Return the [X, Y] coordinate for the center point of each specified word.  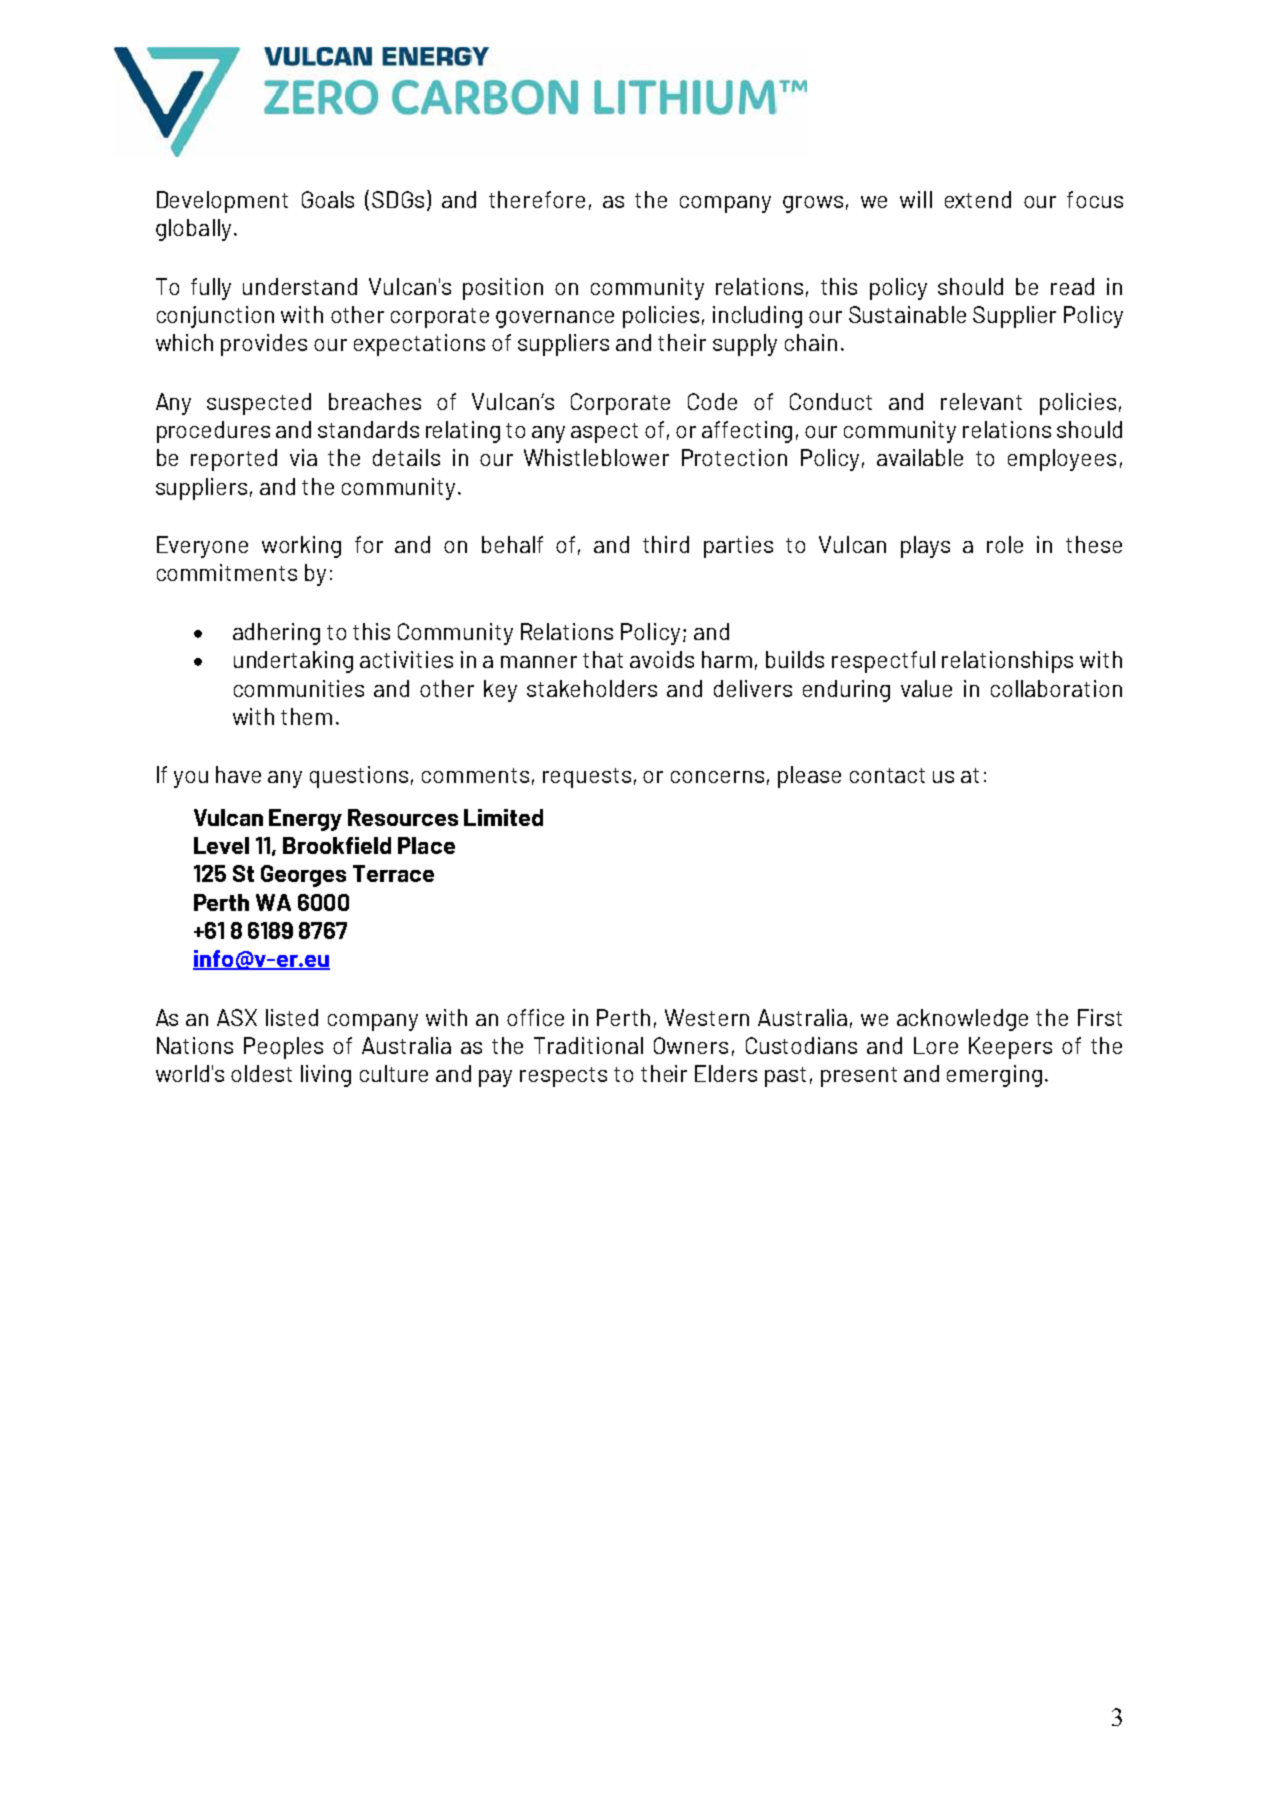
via [303, 457]
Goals [328, 199]
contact [887, 775]
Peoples [283, 1048]
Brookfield [337, 845]
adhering [276, 634]
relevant [981, 401]
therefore [537, 199]
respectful [883, 662]
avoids [662, 659]
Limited [503, 817]
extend [978, 199]
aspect [604, 433]
